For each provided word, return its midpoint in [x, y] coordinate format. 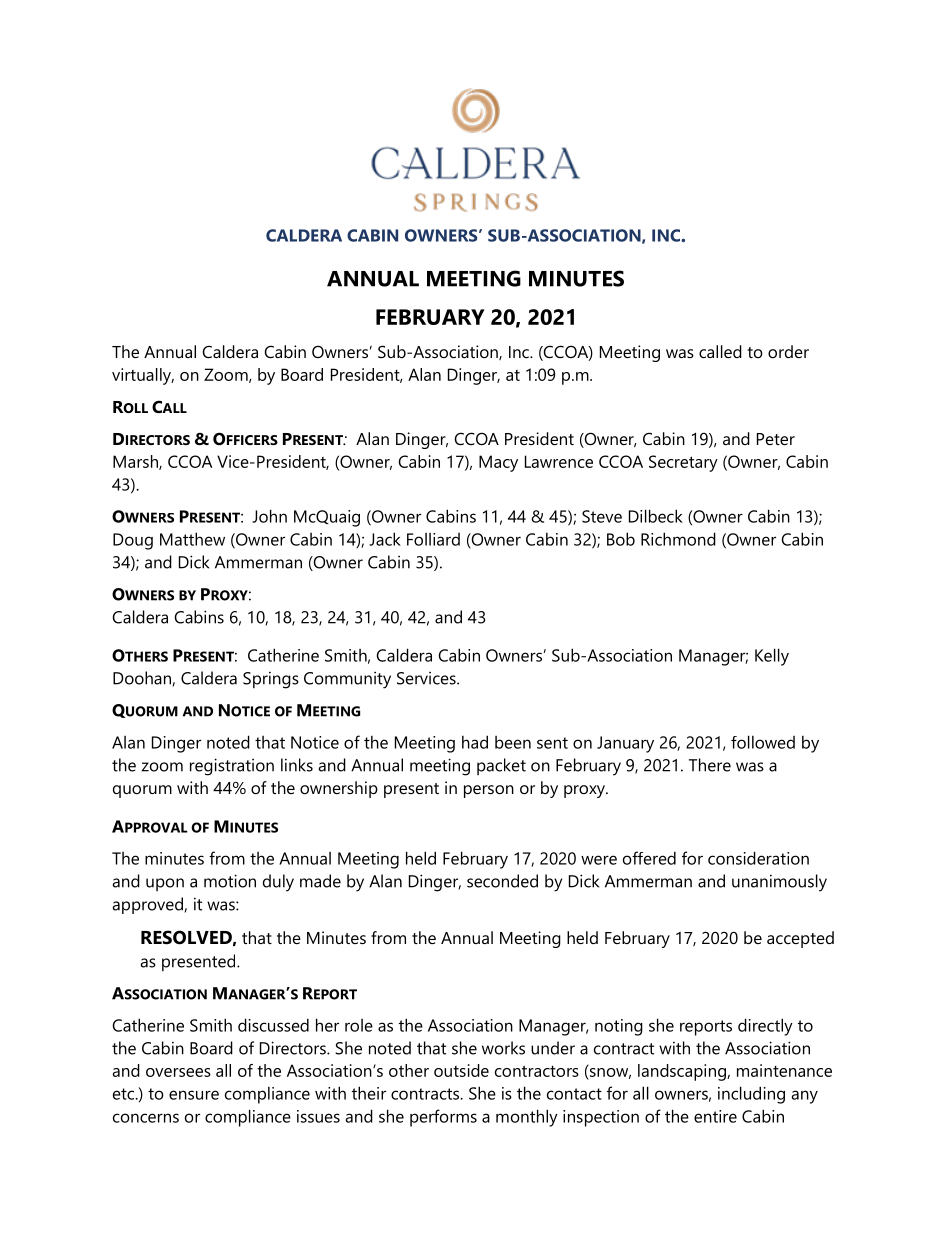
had [475, 742]
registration [232, 767]
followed [763, 742]
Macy [498, 463]
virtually [143, 376]
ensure [194, 1095]
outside [461, 1070]
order [788, 351]
